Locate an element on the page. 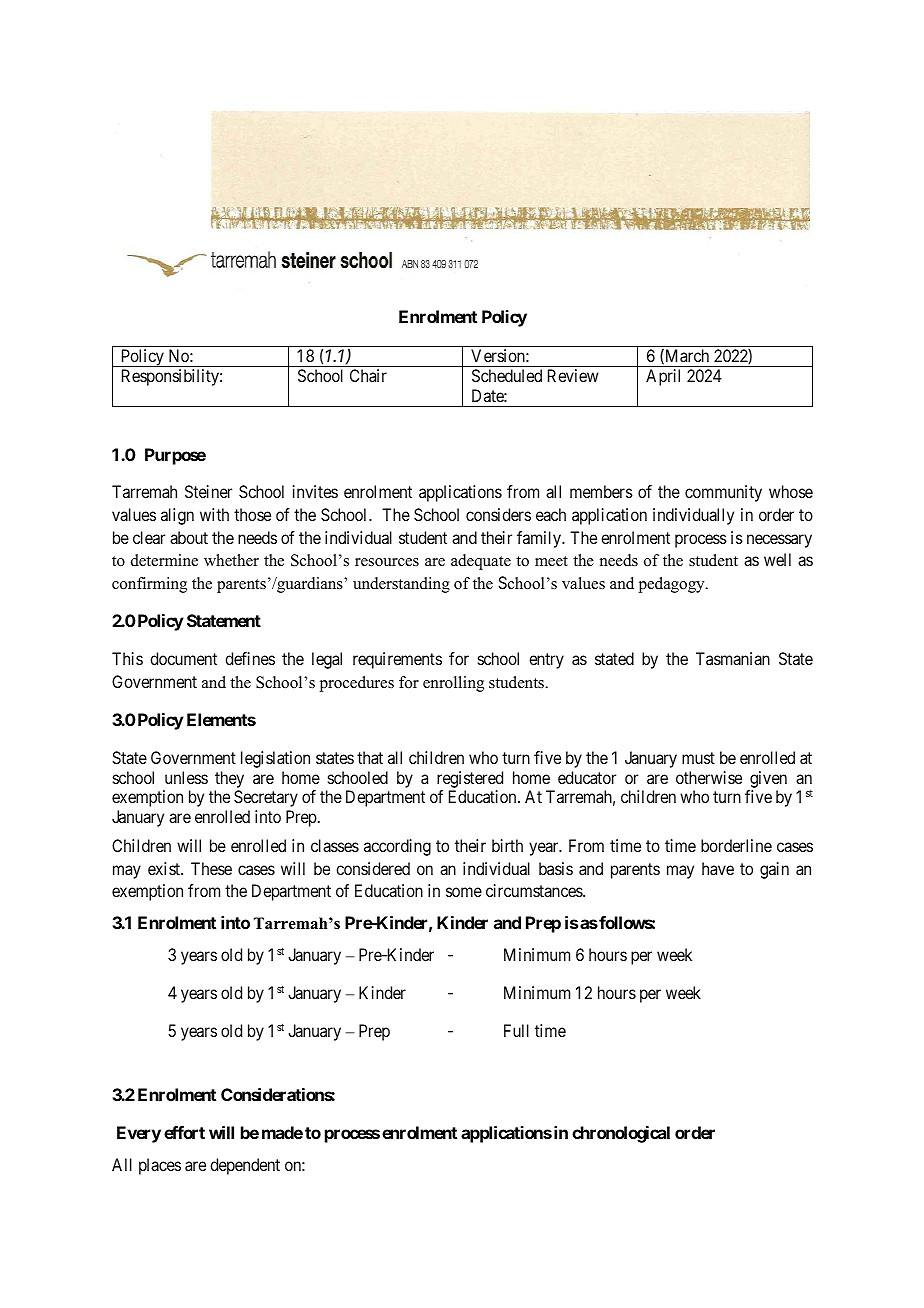  otherwise is located at coordinates (709, 777).
